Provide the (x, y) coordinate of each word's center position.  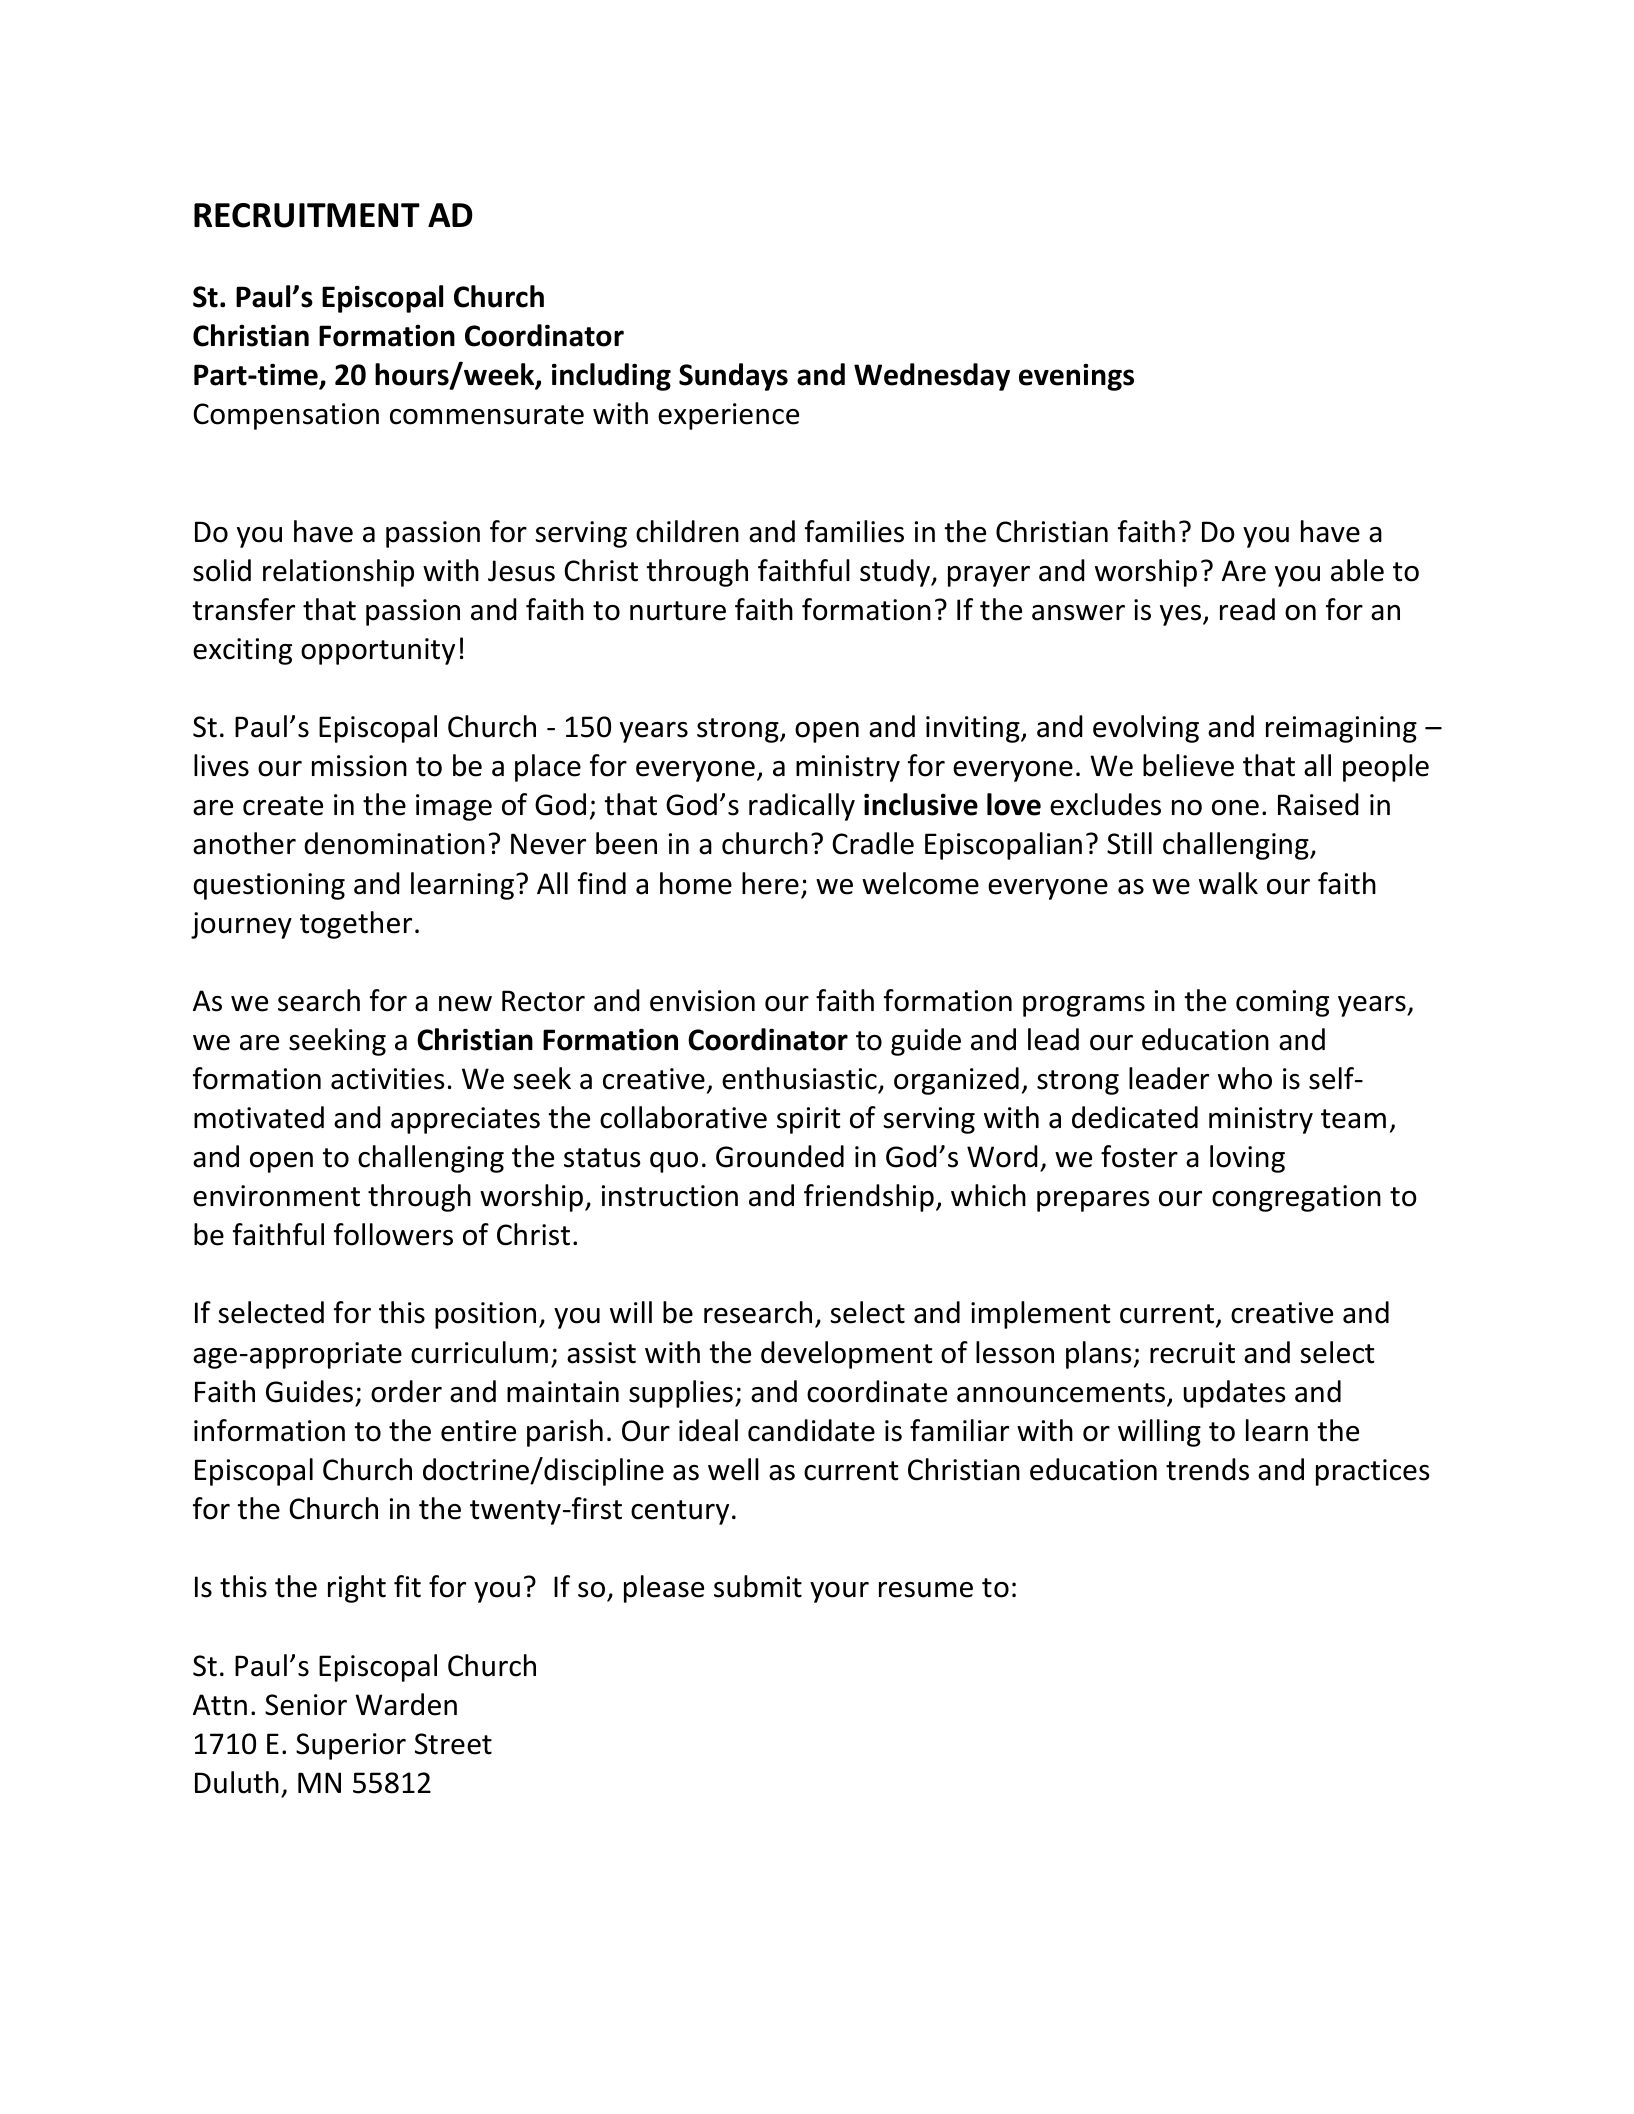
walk (1228, 883)
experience (728, 416)
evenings (1076, 377)
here (770, 883)
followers (393, 1234)
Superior (351, 1746)
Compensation (286, 416)
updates (1235, 1394)
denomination (394, 843)
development (847, 1355)
